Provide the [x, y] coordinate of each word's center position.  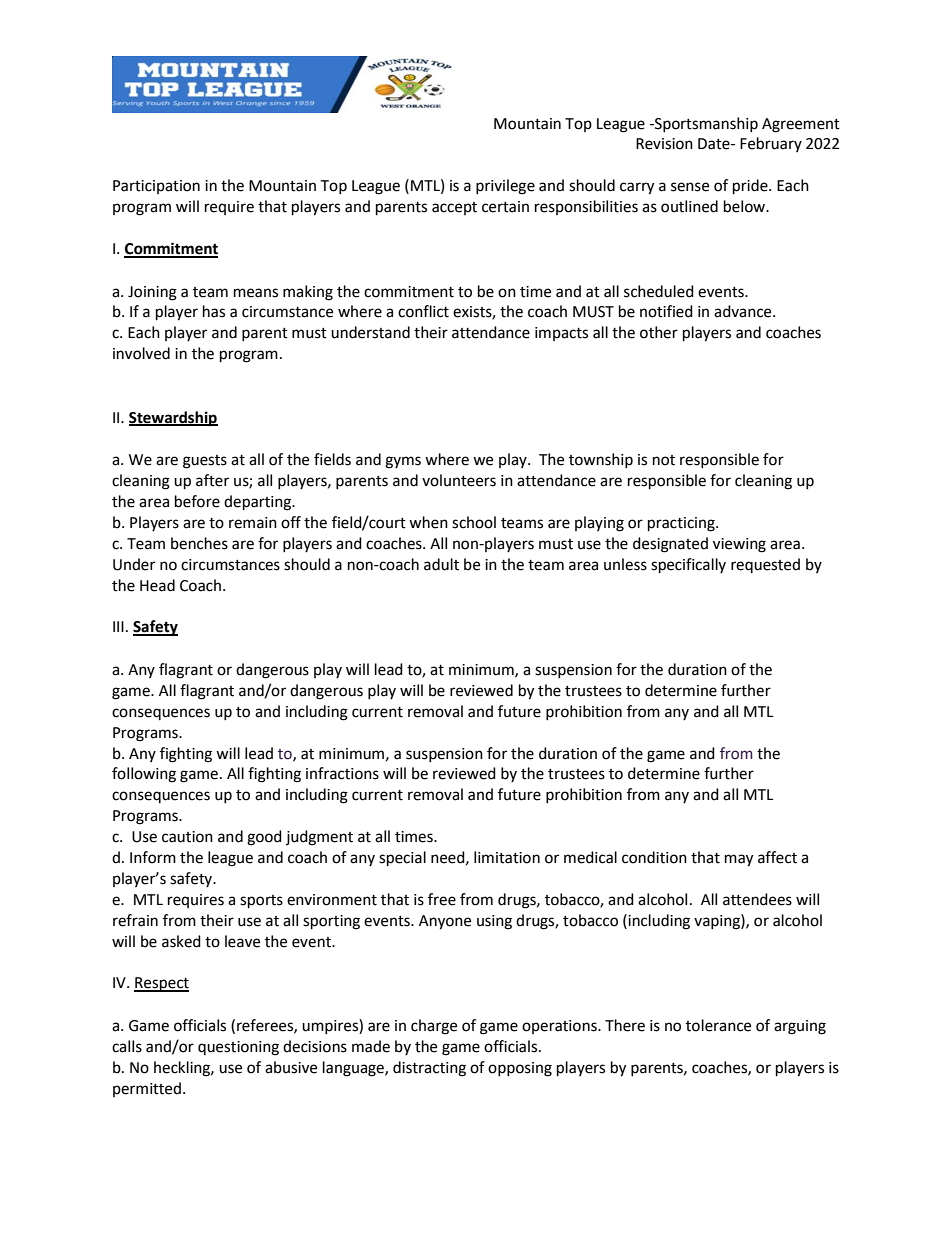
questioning [238, 1048]
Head [157, 585]
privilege [505, 187]
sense [690, 187]
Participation [156, 187]
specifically [688, 566]
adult [441, 564]
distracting [429, 1069]
